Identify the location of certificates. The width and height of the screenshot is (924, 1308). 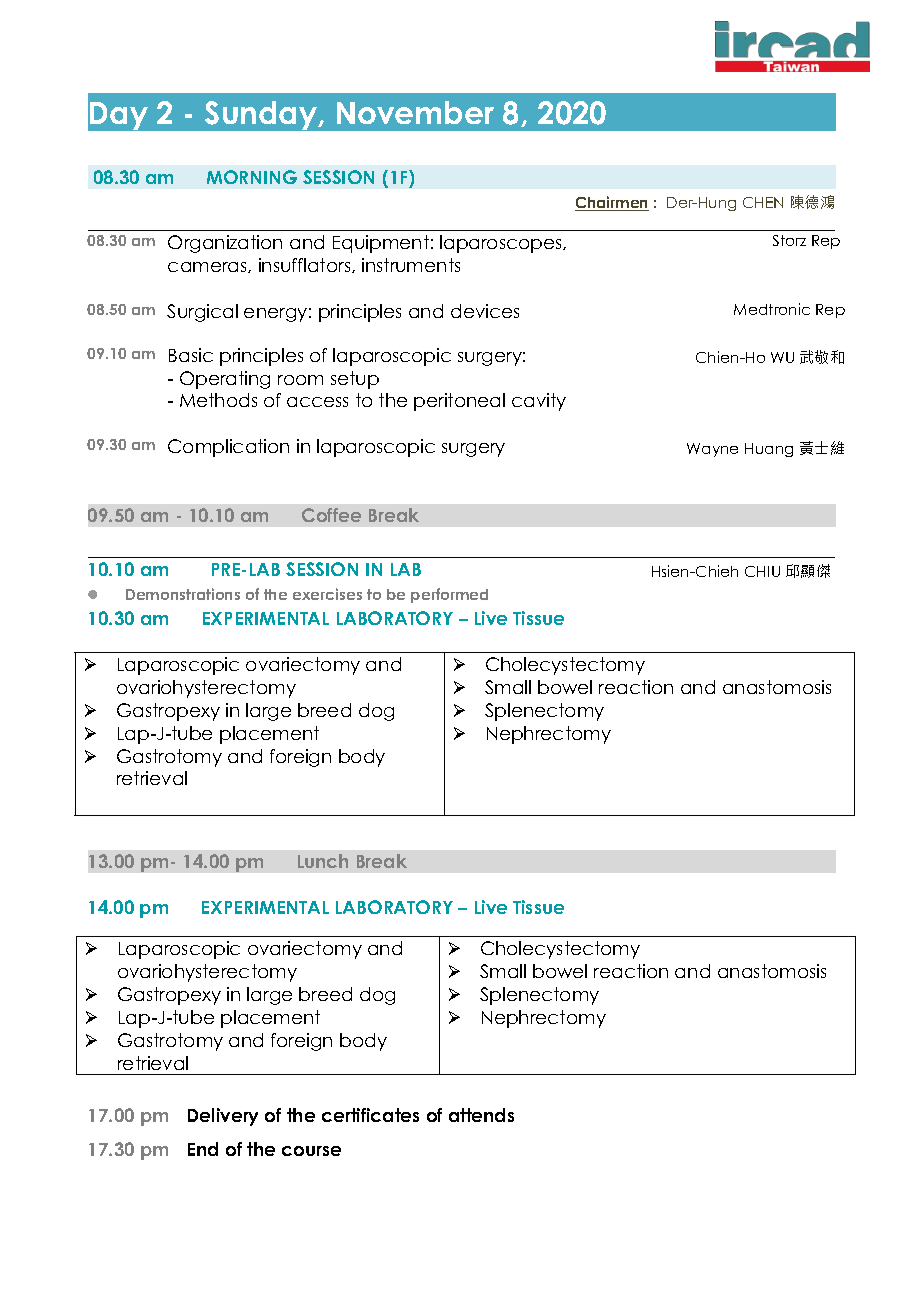
(370, 1115).
